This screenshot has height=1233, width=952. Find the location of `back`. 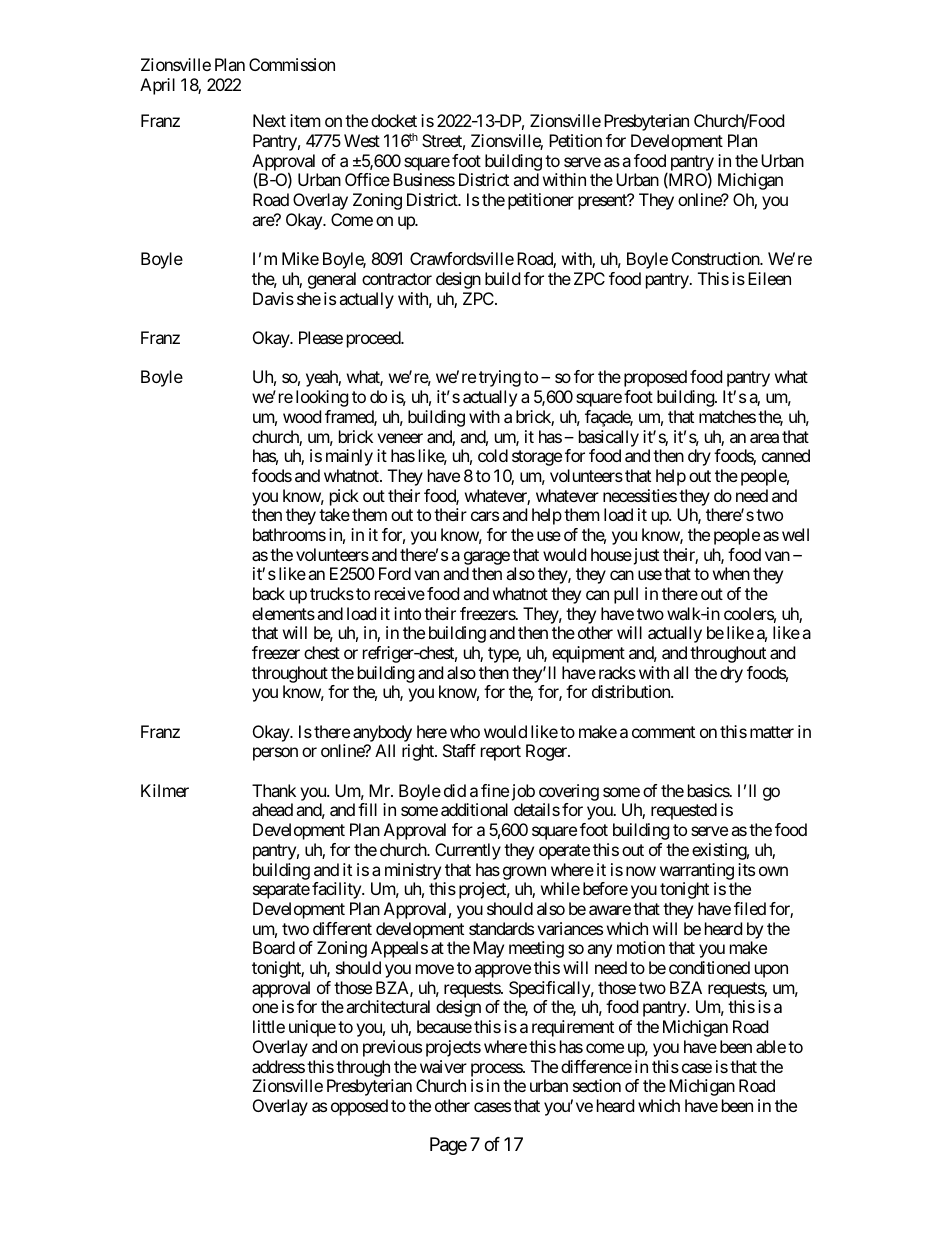

back is located at coordinates (269, 593).
